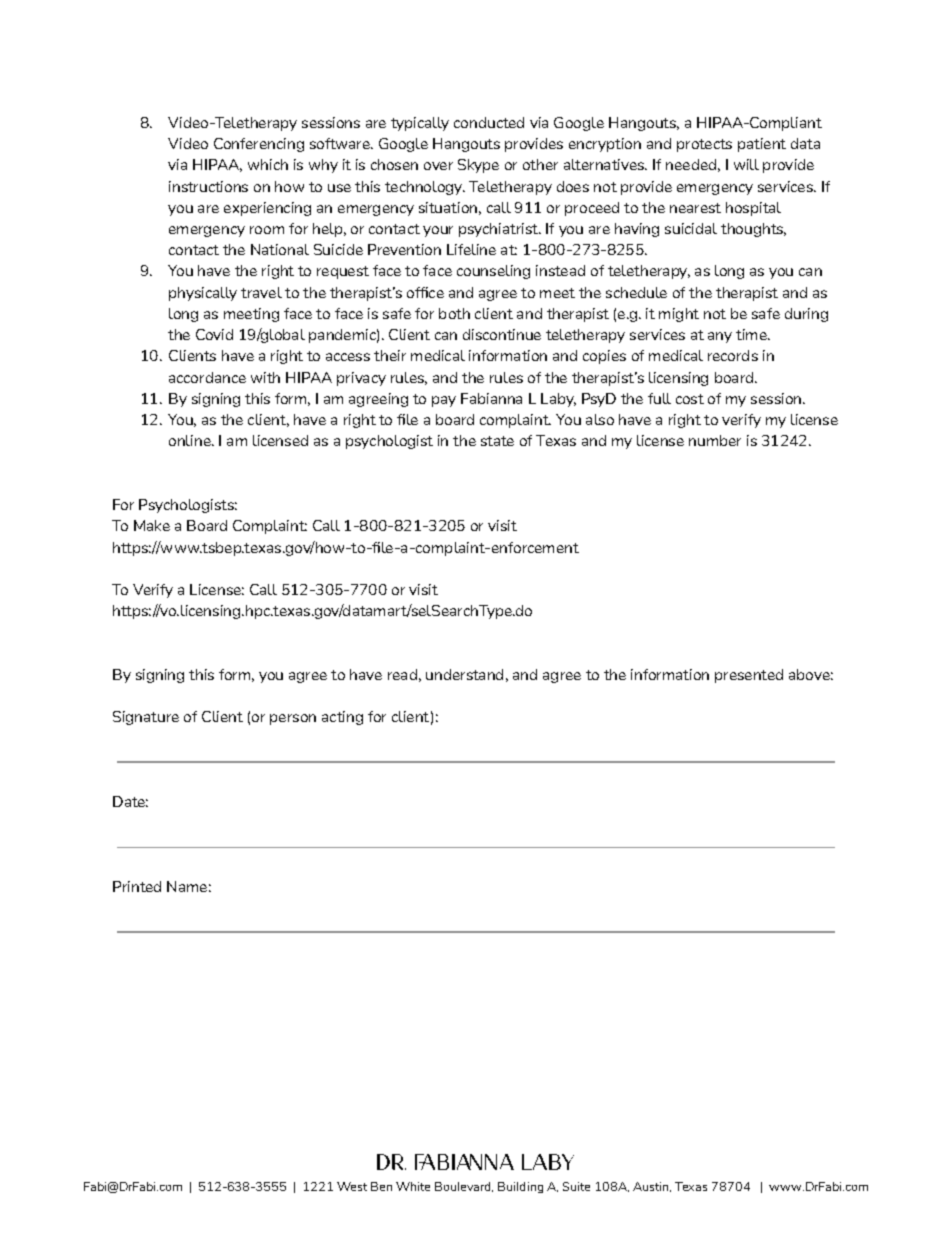 This document has height=1233, width=952. What do you see at coordinates (464, 1187) in the document?
I see `Boulevard` at bounding box center [464, 1187].
